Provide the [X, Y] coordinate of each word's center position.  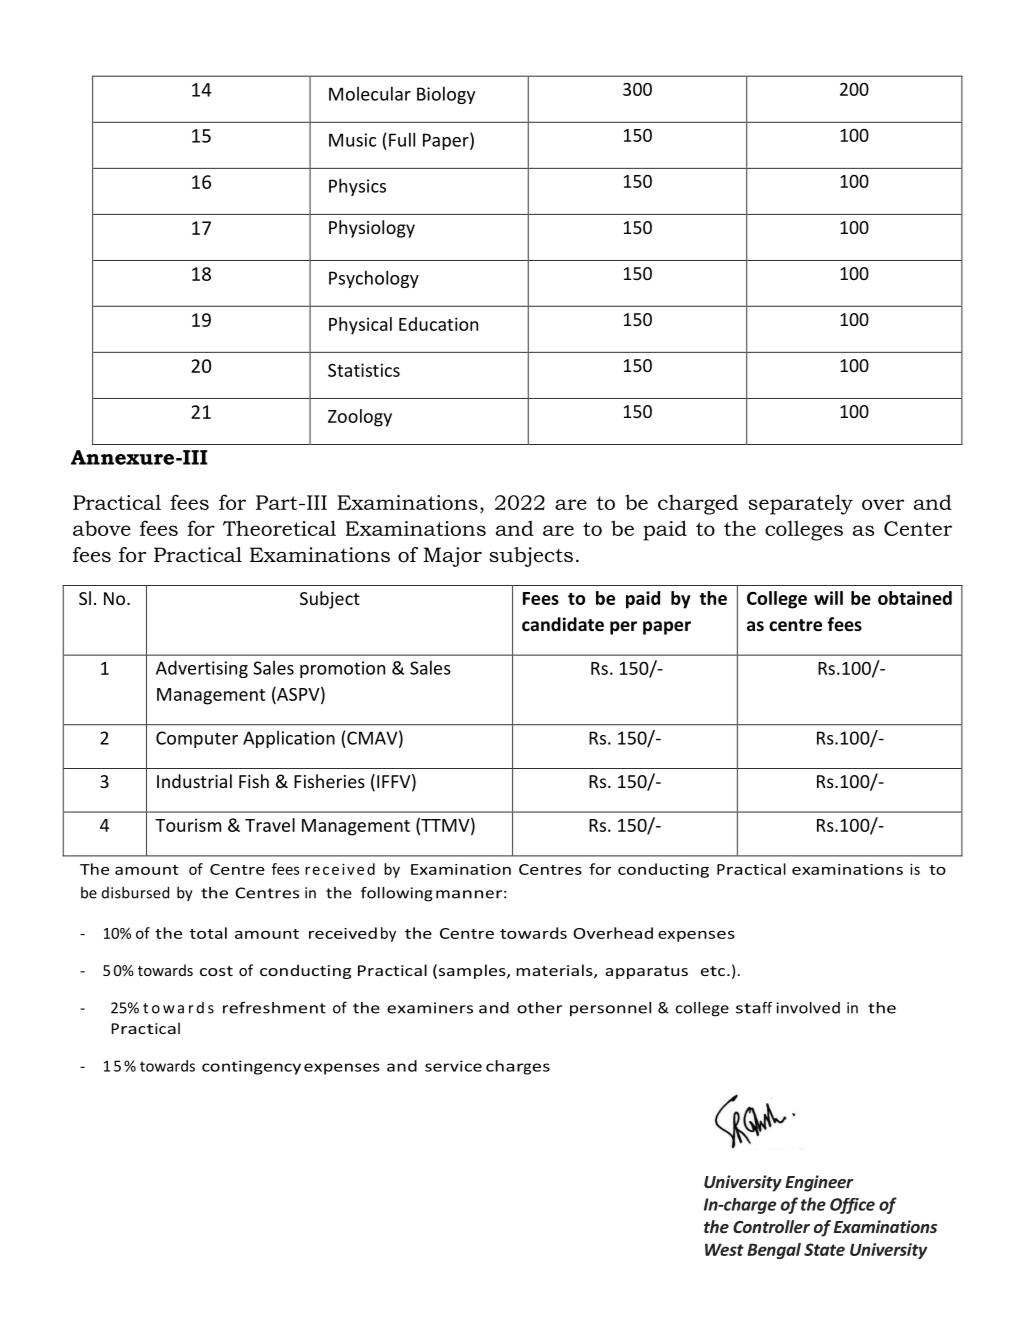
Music [352, 140]
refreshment [274, 1008]
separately [800, 504]
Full [402, 139]
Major [452, 557]
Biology [446, 95]
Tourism [188, 825]
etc [713, 971]
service [453, 1066]
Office [852, 1206]
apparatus [646, 972]
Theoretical [279, 528]
